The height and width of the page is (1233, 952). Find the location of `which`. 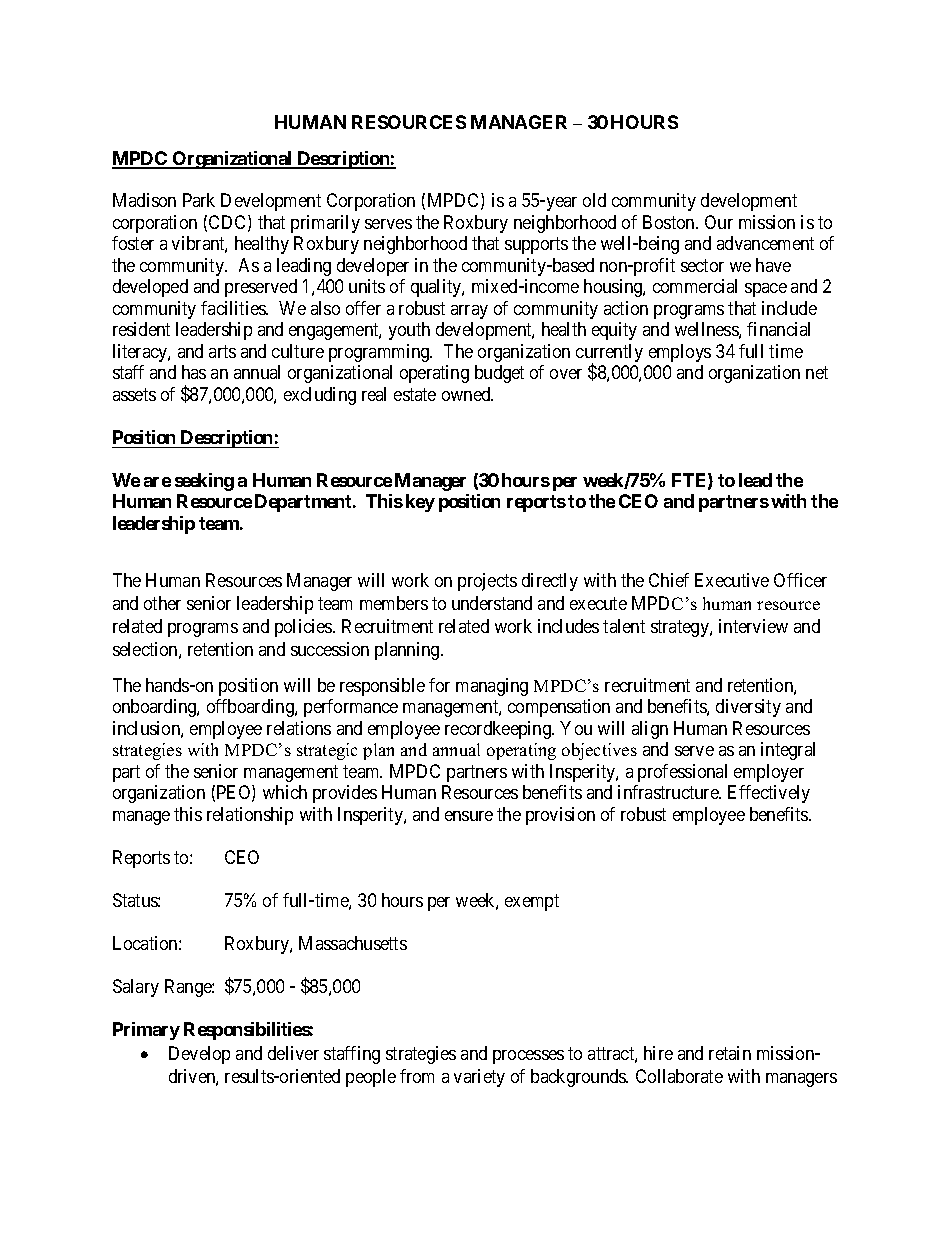

which is located at coordinates (285, 792).
